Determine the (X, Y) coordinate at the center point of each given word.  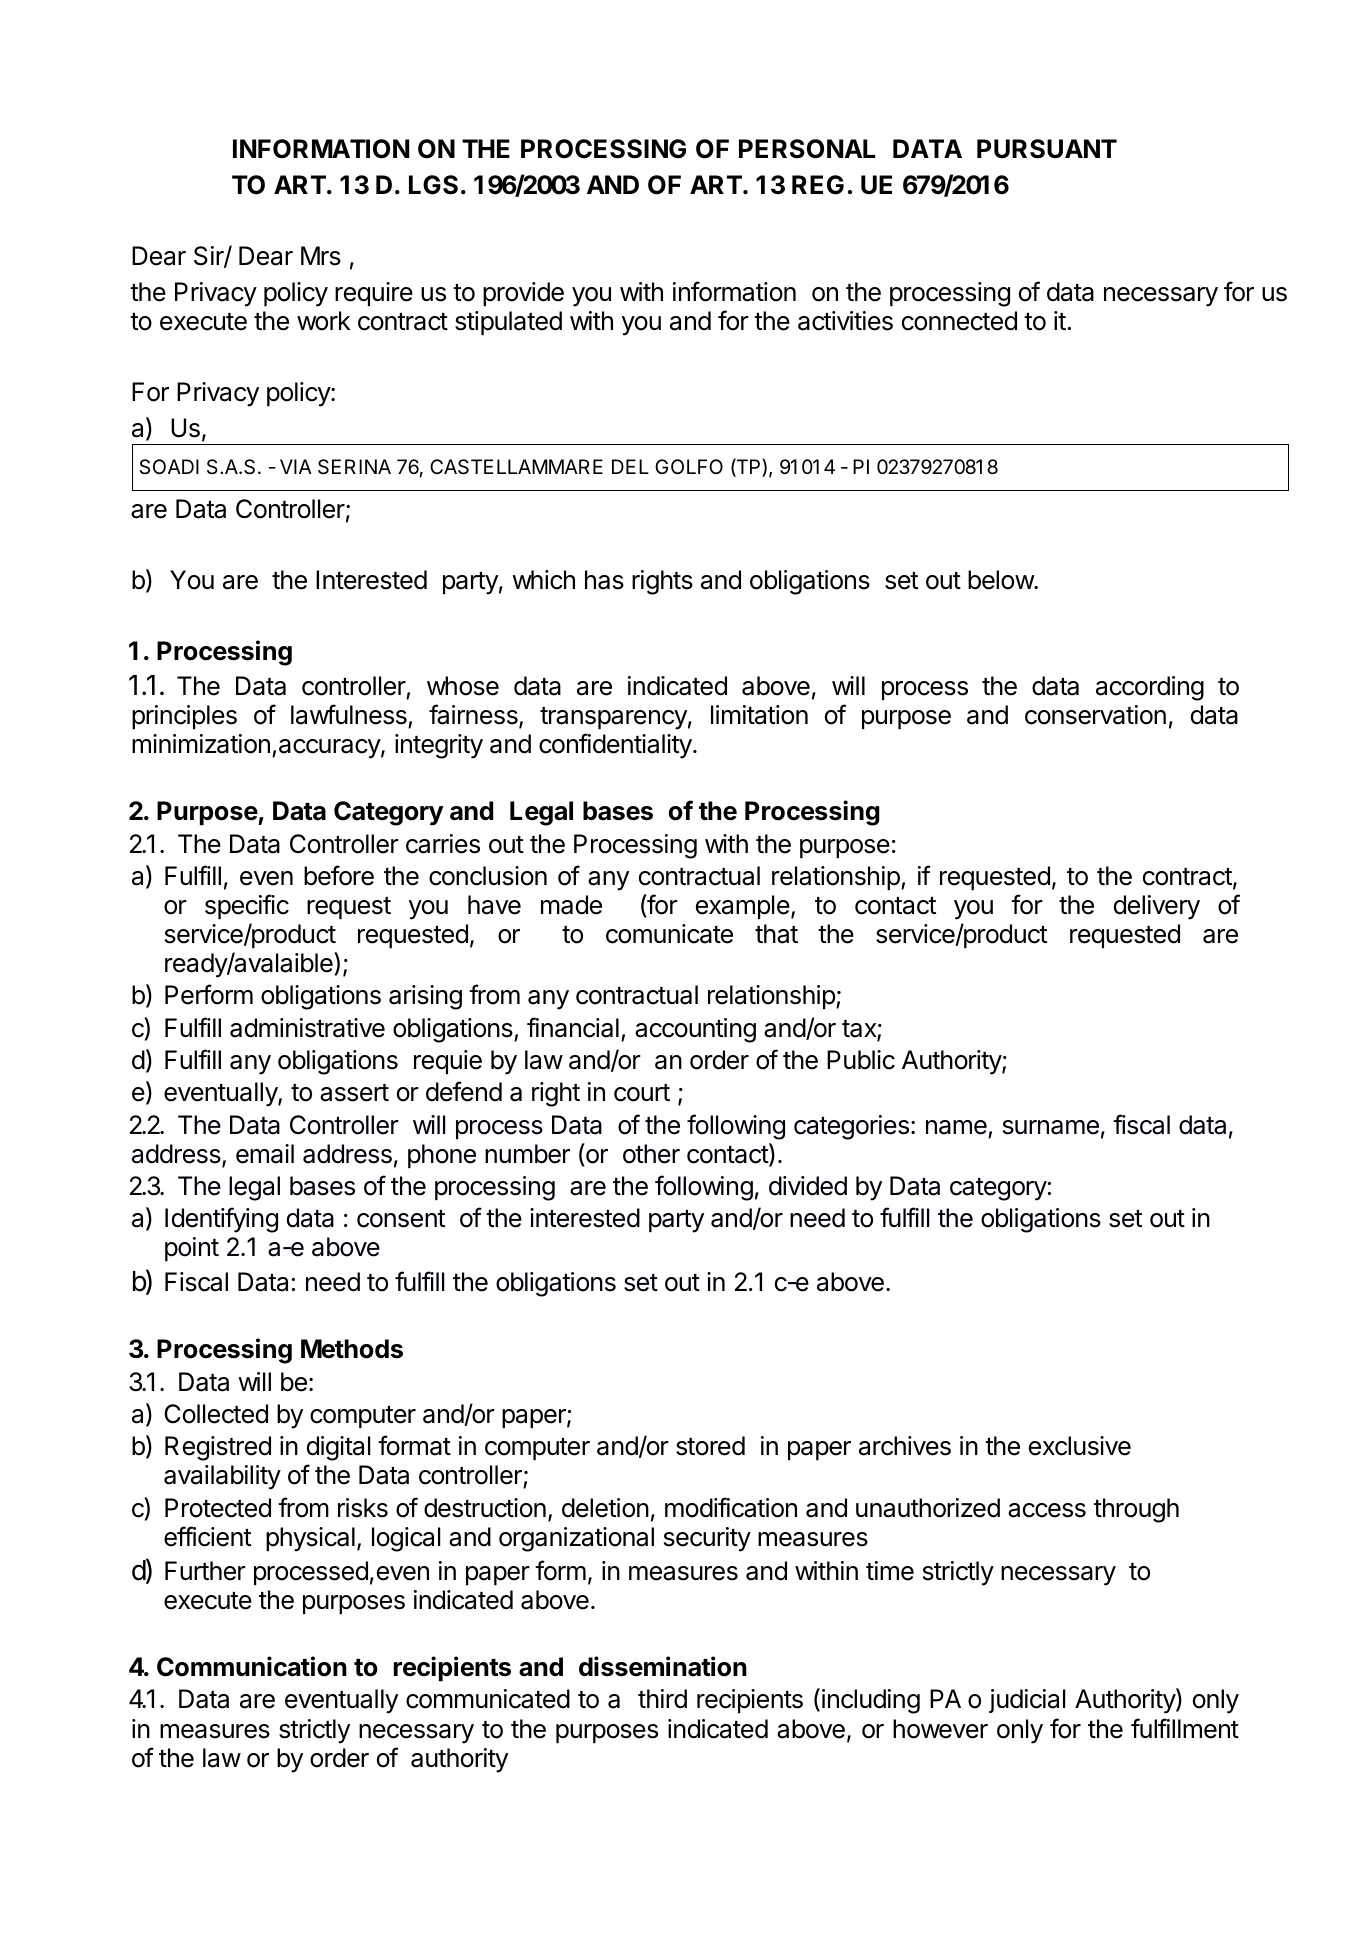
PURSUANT (1047, 149)
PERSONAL (807, 149)
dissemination (663, 1666)
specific (247, 906)
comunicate (669, 934)
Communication (252, 1666)
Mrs (321, 256)
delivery (1157, 907)
